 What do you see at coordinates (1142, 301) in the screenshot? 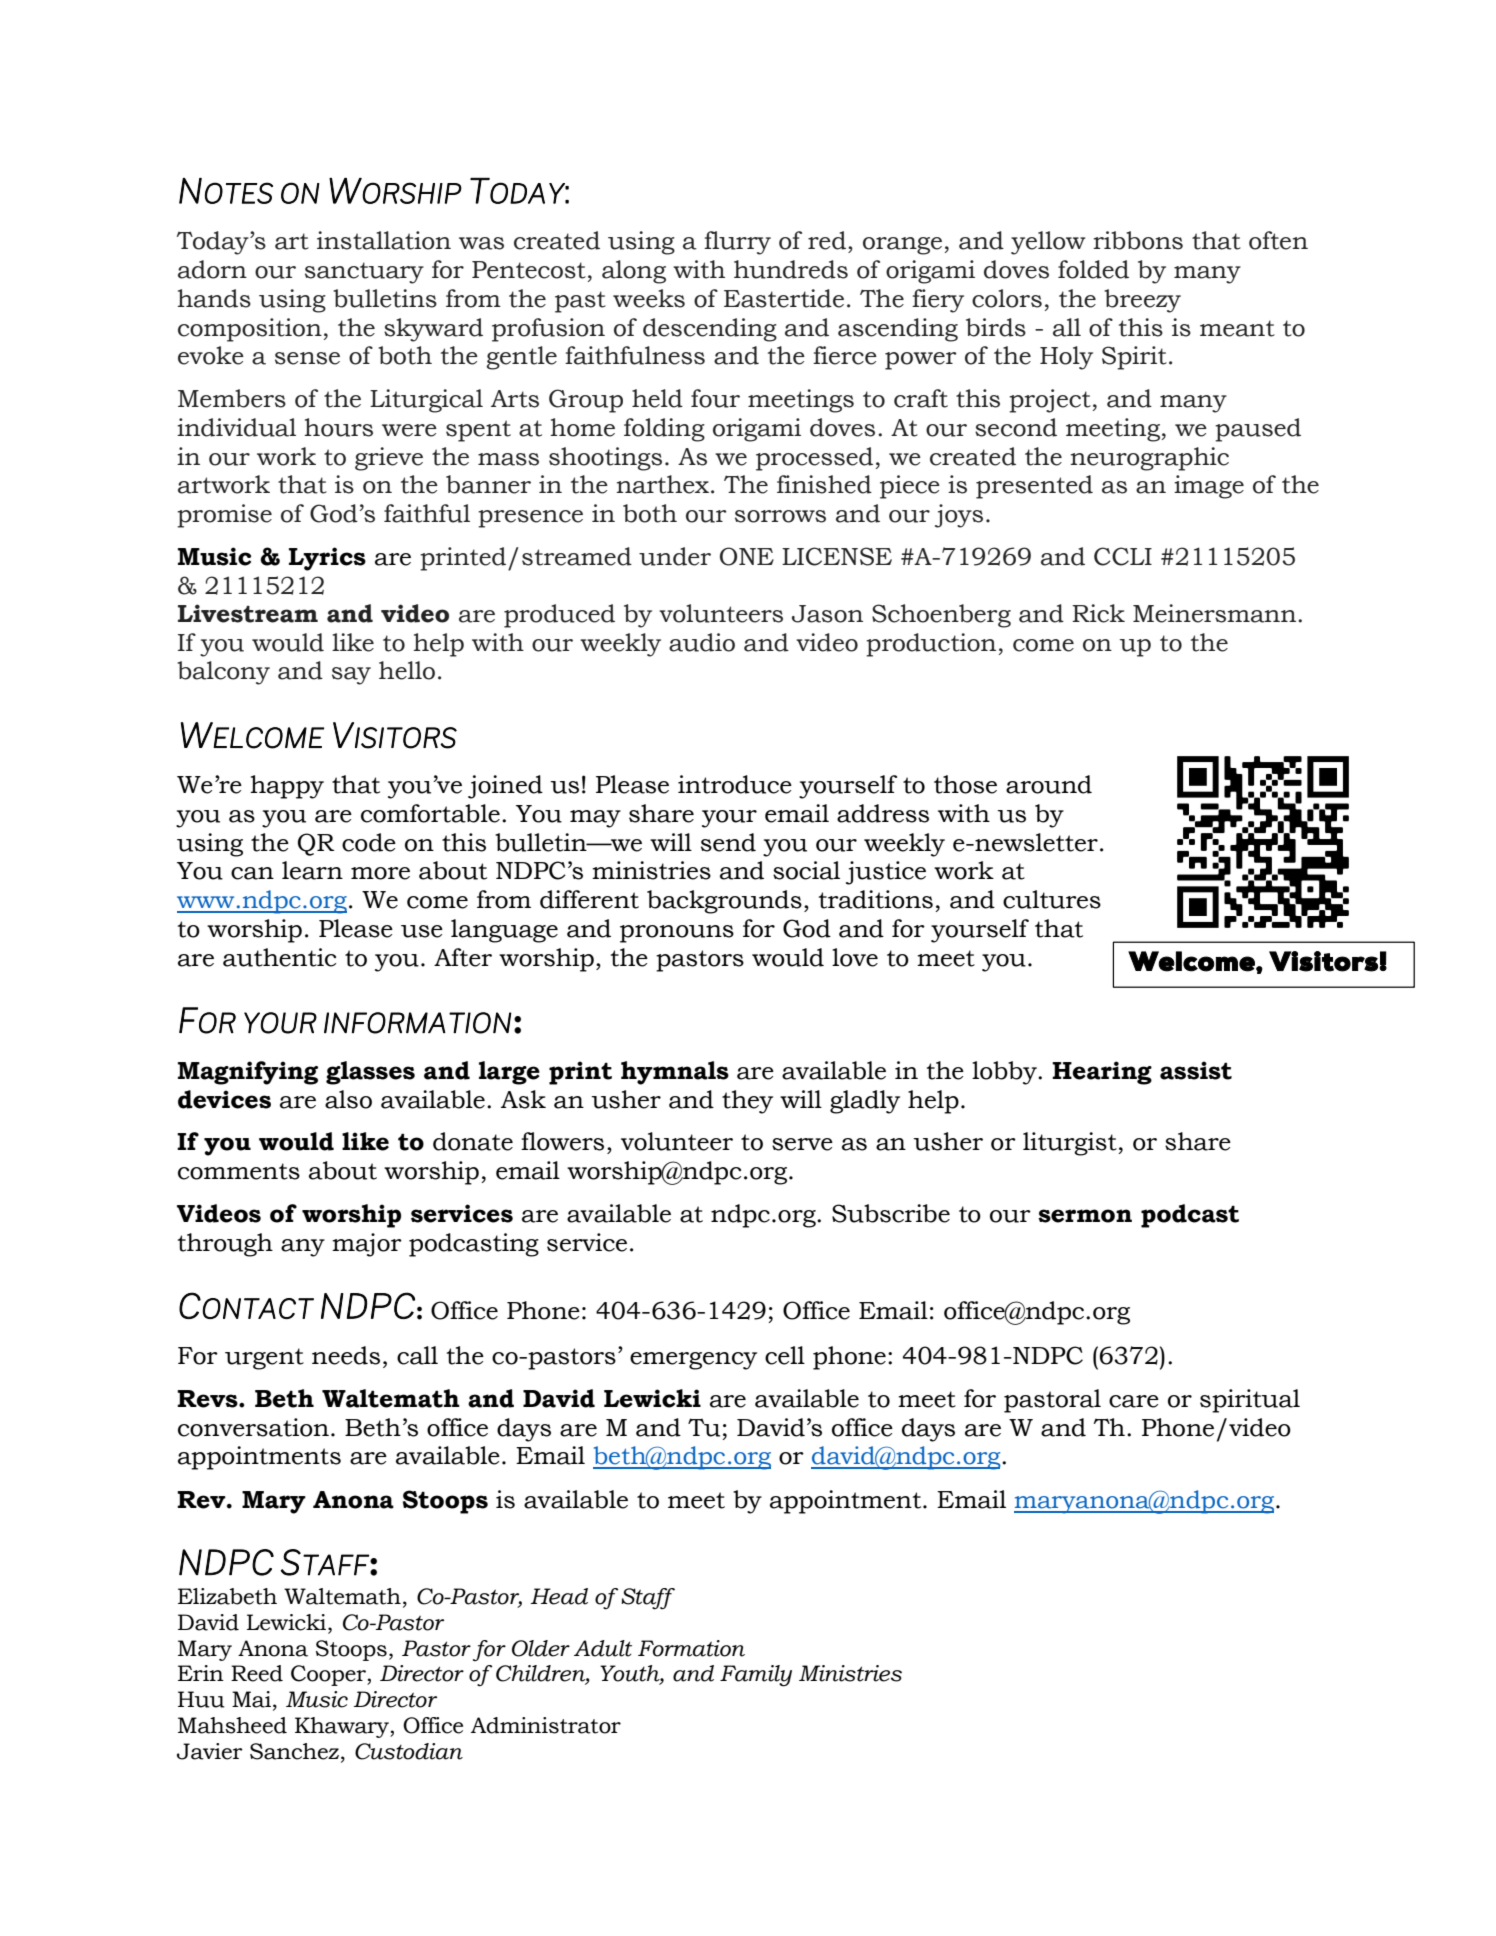
I see `breezy` at bounding box center [1142, 301].
